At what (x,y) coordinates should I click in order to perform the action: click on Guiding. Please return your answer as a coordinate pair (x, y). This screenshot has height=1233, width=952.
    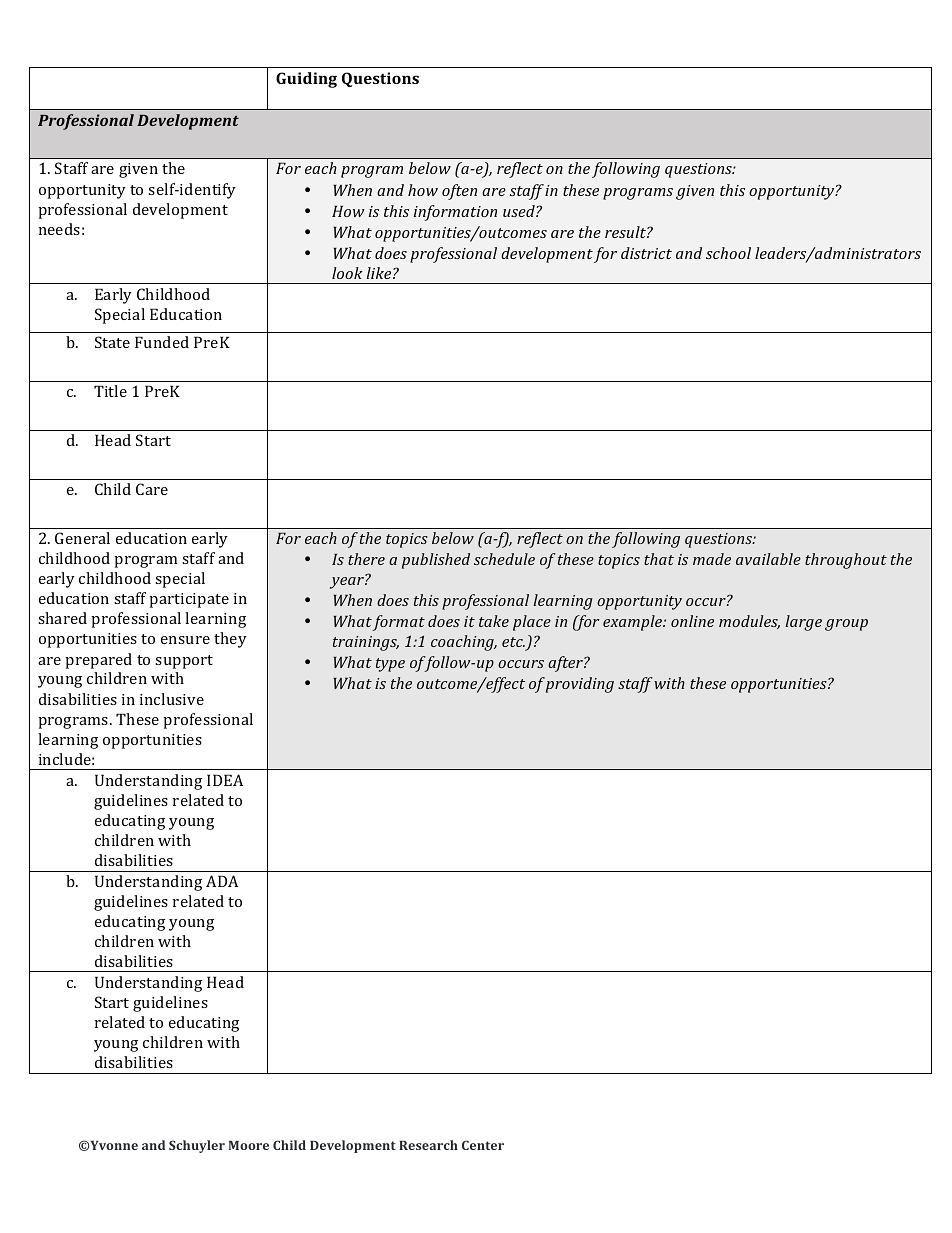
    Looking at the image, I should click on (306, 80).
